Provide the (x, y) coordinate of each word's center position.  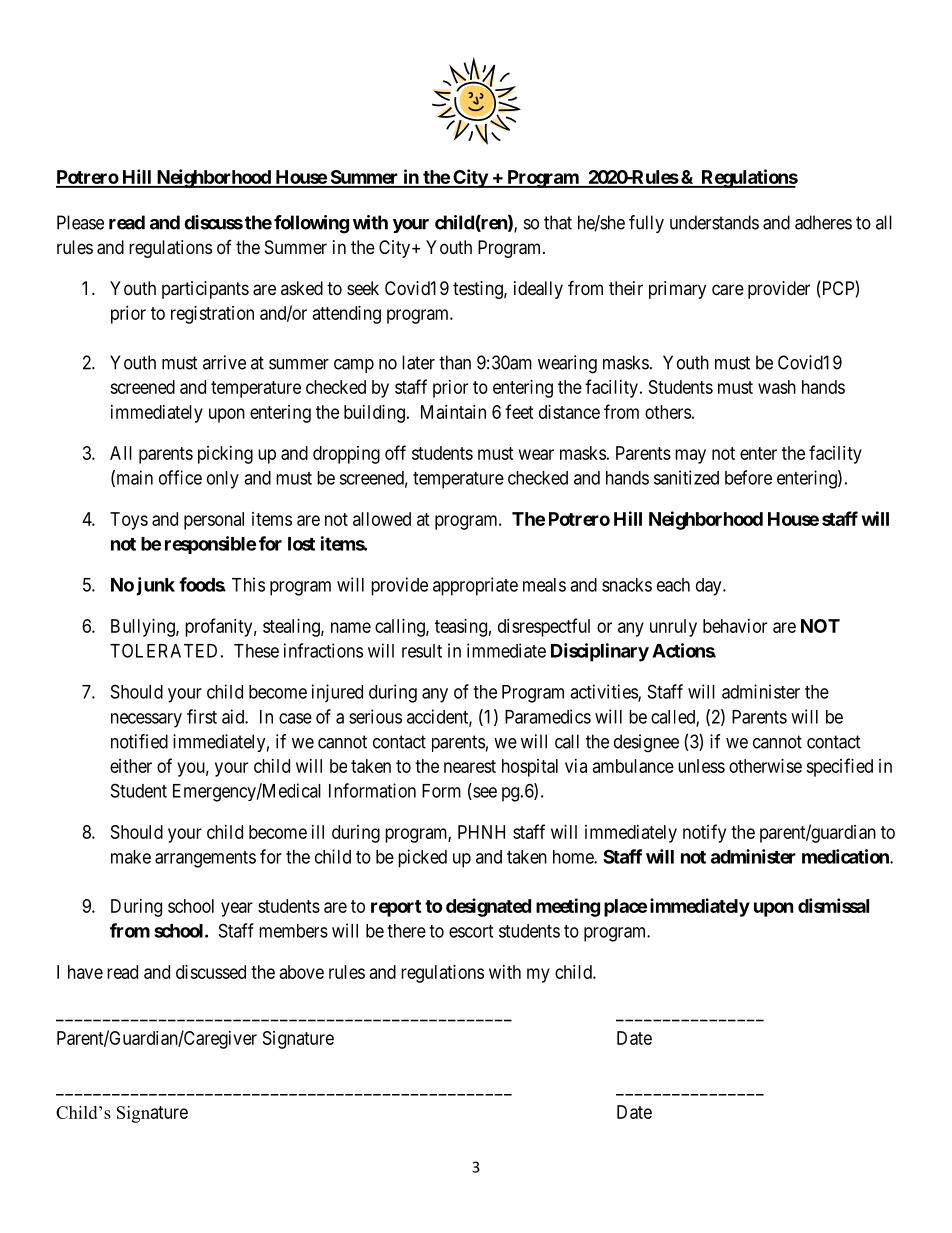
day (710, 587)
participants (205, 290)
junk (155, 586)
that (558, 222)
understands (714, 222)
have (85, 972)
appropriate (475, 586)
